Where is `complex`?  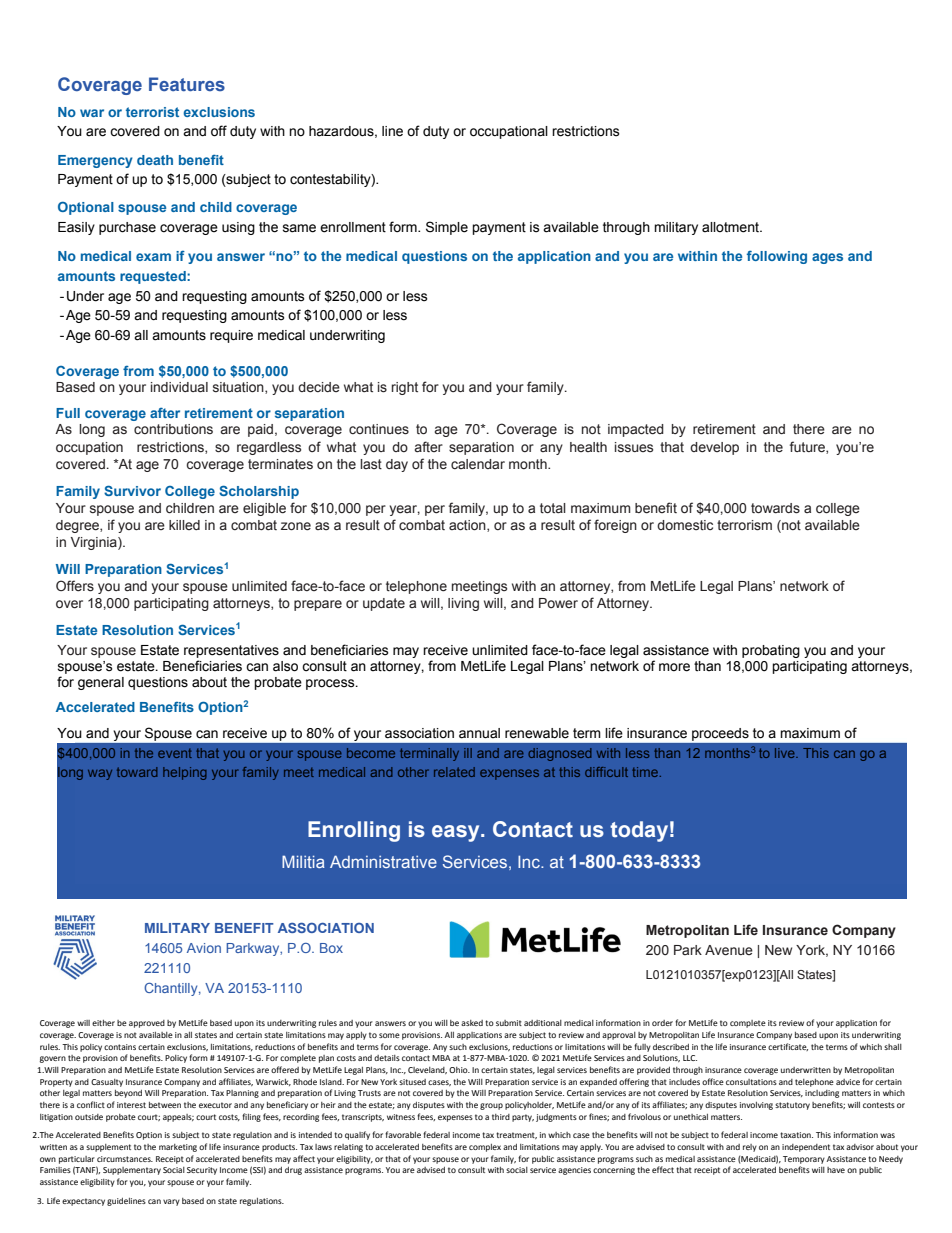
complex is located at coordinates (485, 1148).
